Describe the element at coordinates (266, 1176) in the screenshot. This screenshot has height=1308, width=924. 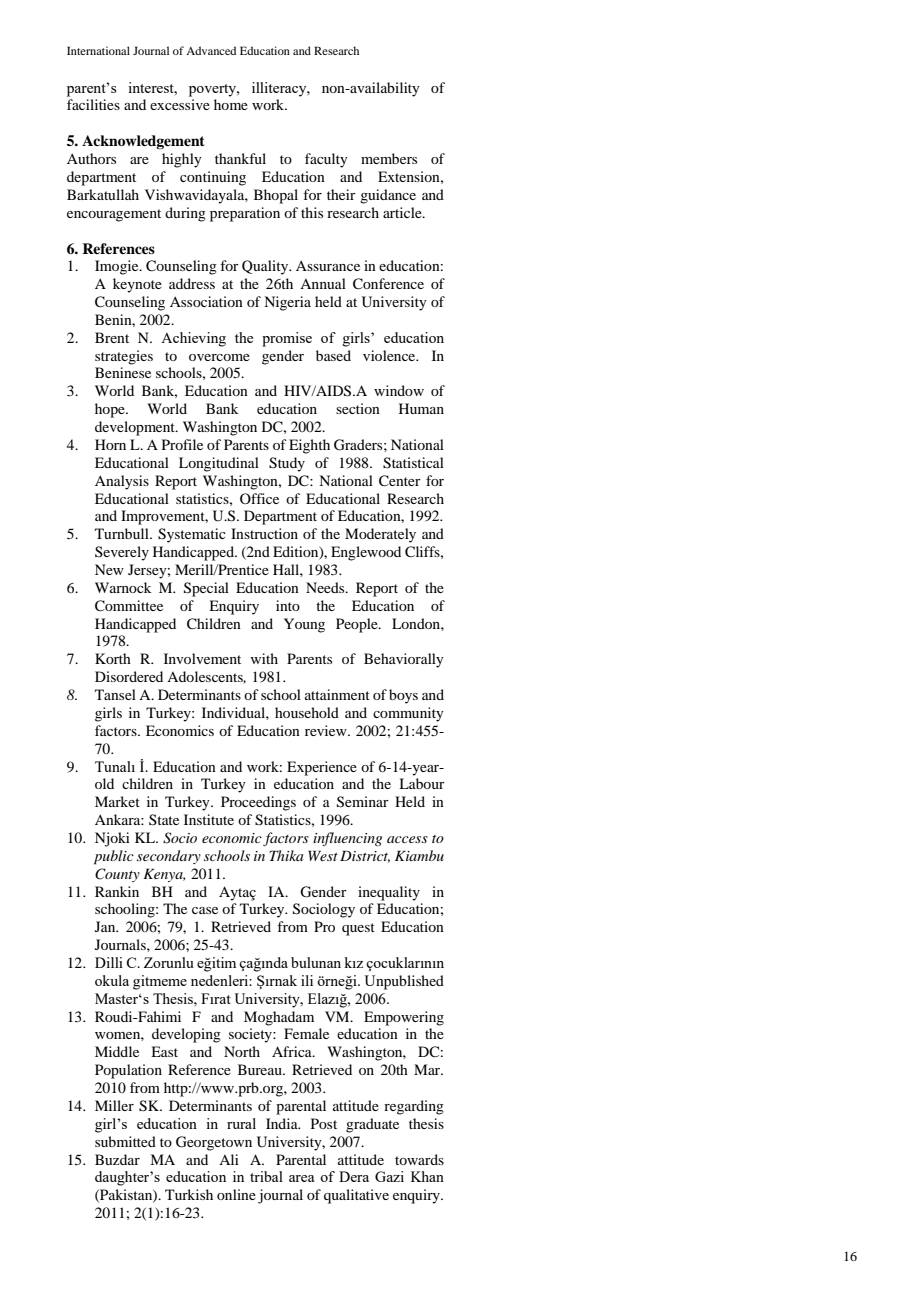
I see `tribal` at that location.
